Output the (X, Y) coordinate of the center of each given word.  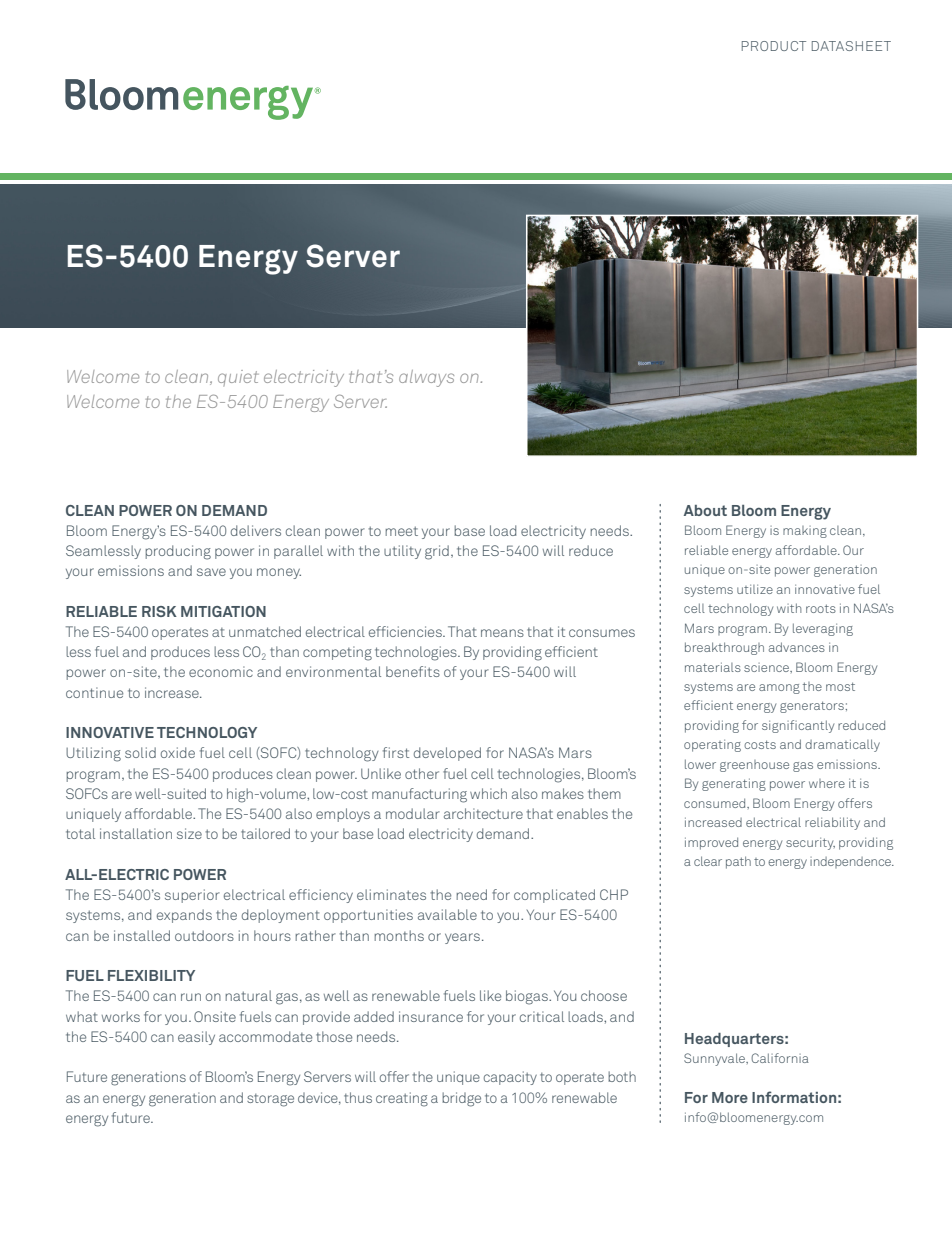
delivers (256, 530)
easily (196, 1038)
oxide (178, 752)
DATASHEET (851, 46)
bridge (461, 1099)
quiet (238, 378)
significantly (798, 726)
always (426, 378)
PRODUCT (774, 46)
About (705, 510)
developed (447, 754)
